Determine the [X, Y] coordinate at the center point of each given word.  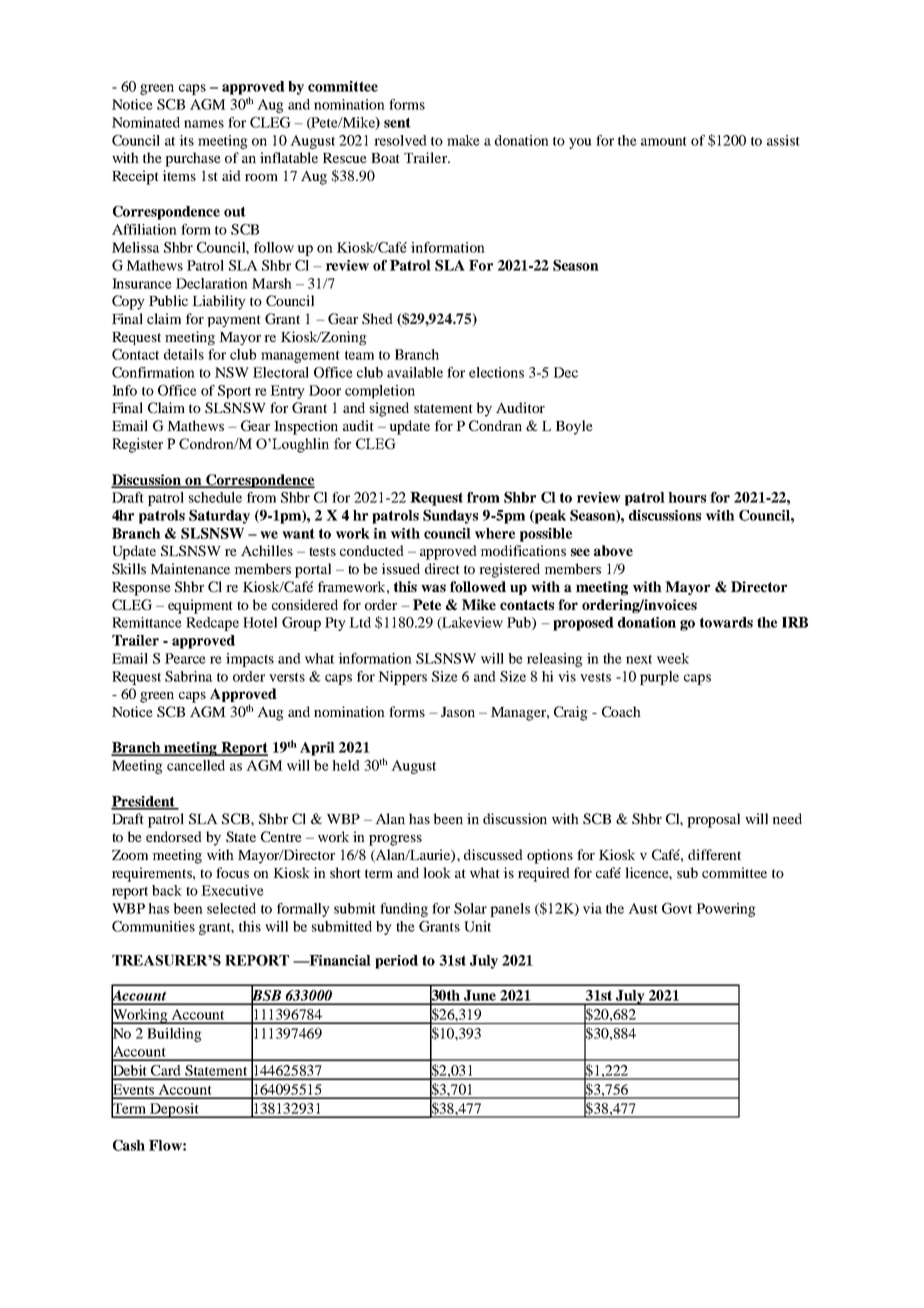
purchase [193, 159]
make [463, 140]
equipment [200, 606]
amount [664, 141]
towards [726, 622]
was [433, 588]
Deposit [174, 1110]
